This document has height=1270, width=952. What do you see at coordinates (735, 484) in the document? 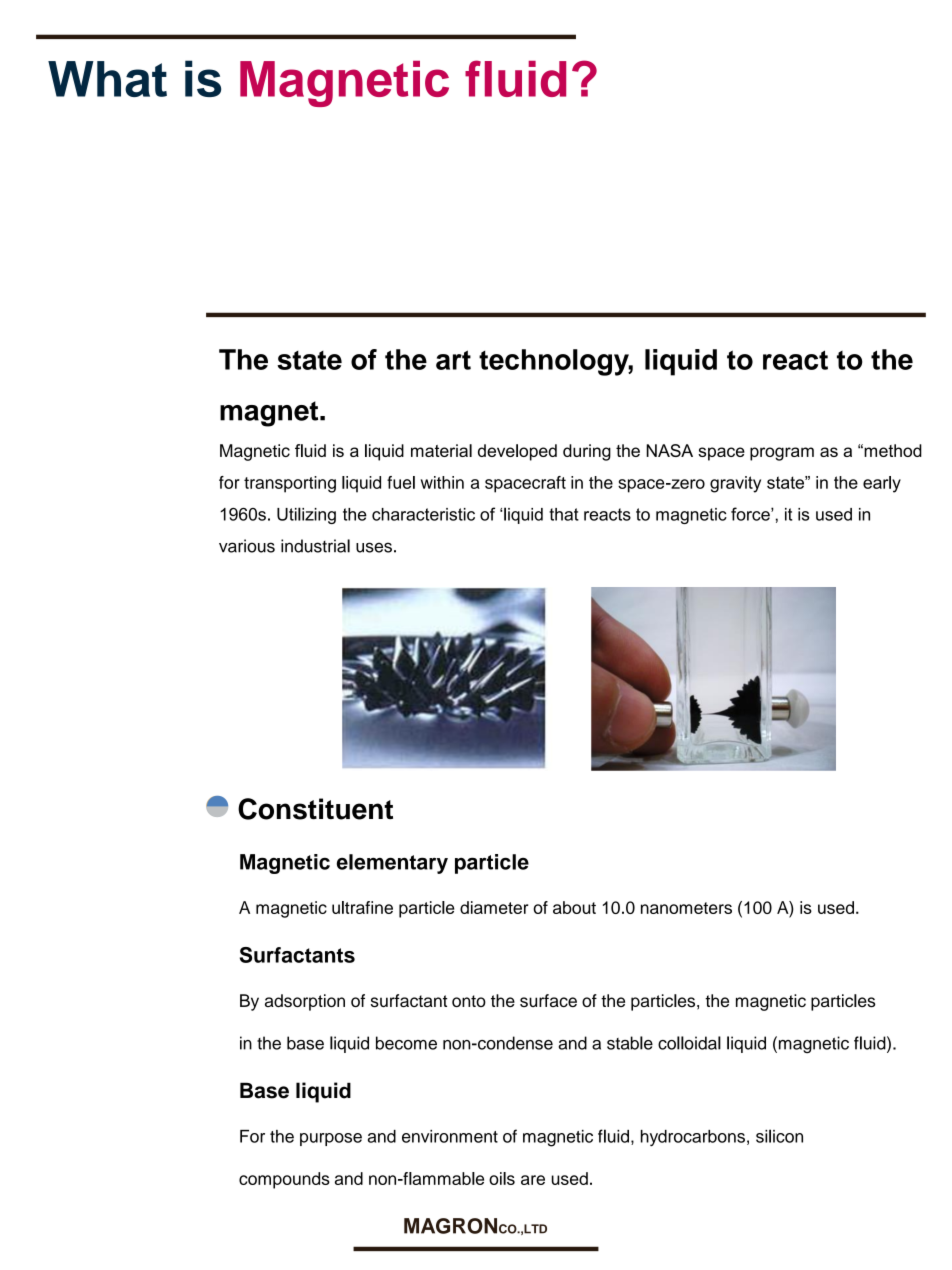
I see `gravity` at bounding box center [735, 484].
